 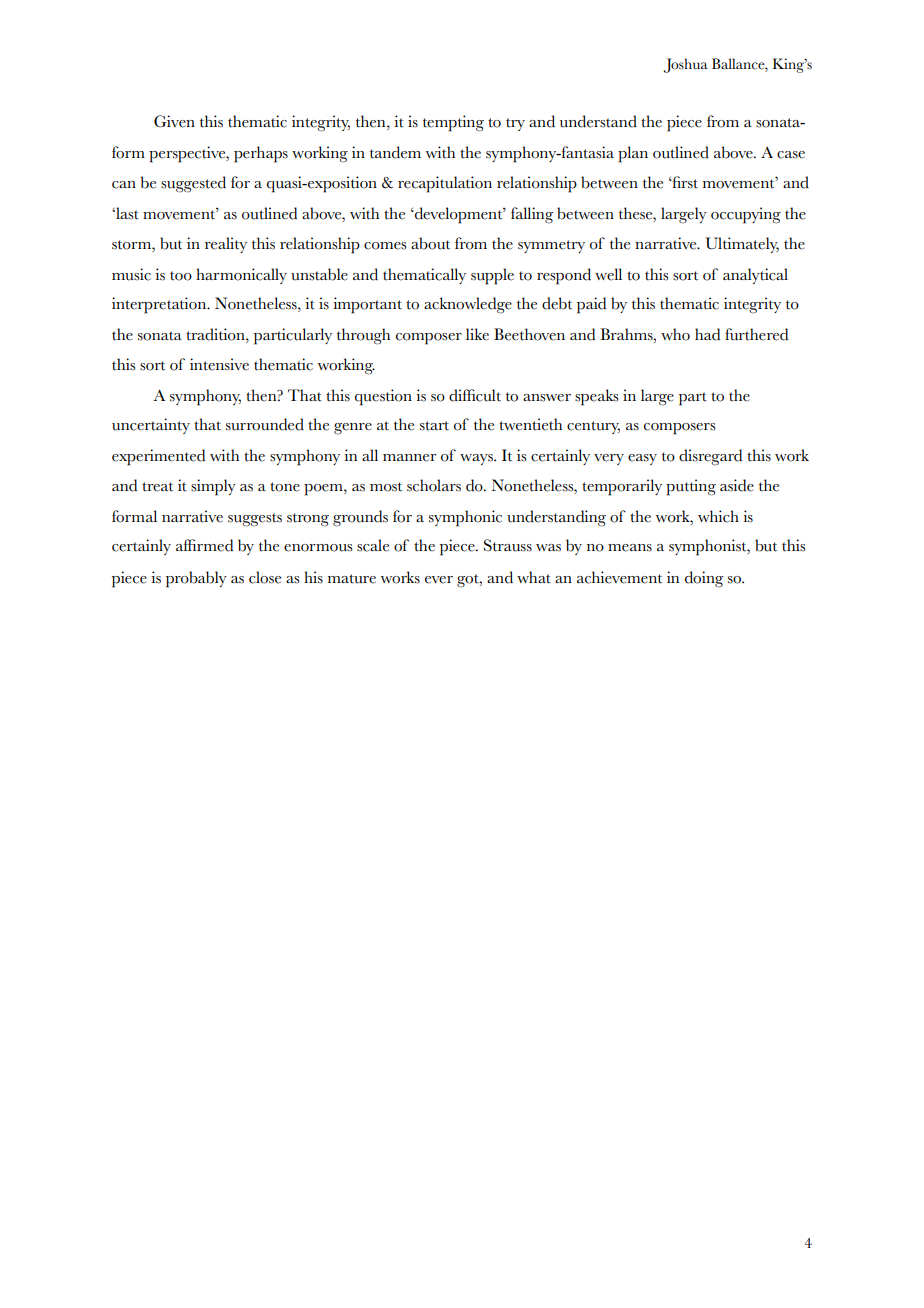 I want to click on Given, so click(x=174, y=121).
